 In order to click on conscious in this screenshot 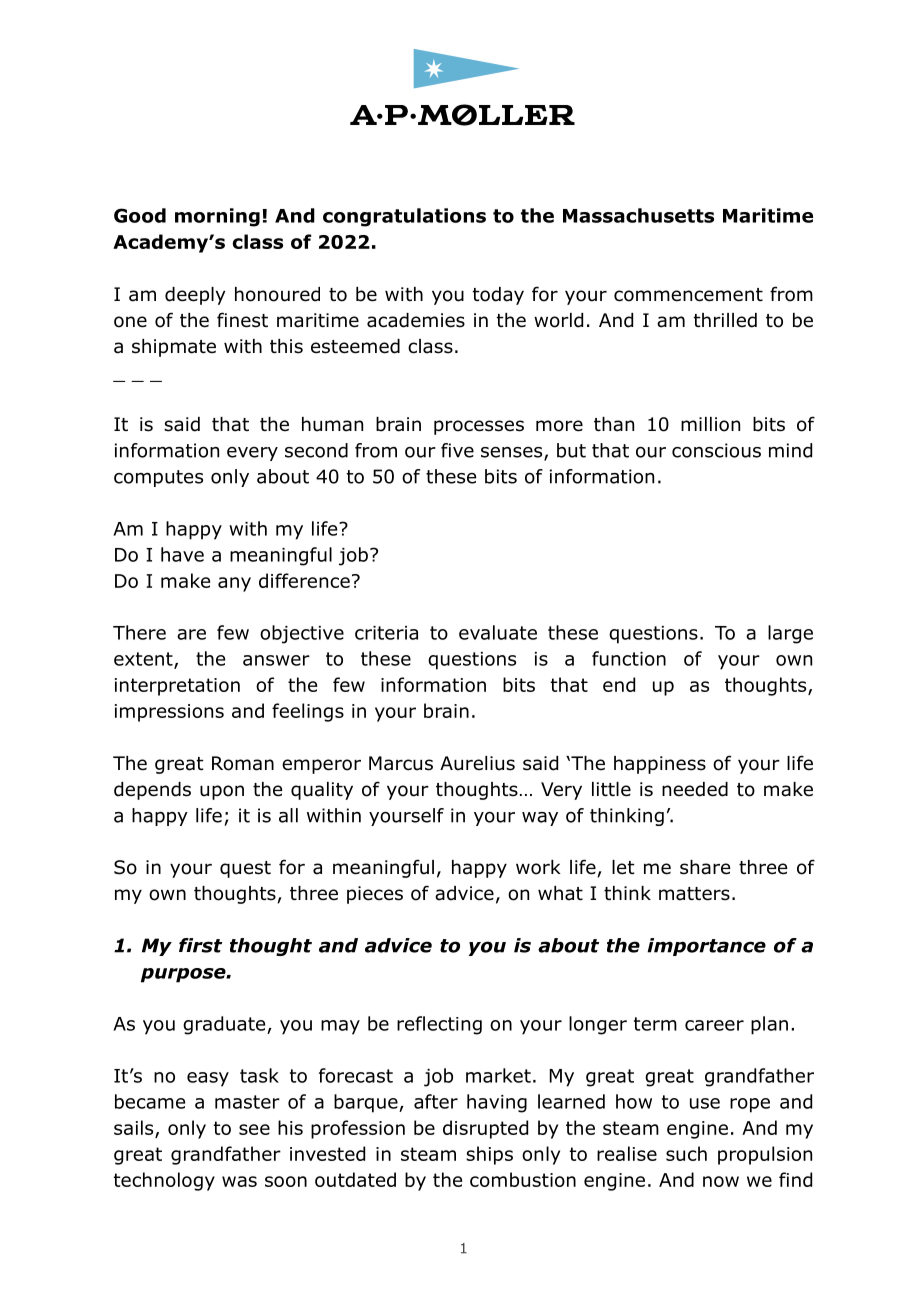, I will do `click(716, 450)`.
